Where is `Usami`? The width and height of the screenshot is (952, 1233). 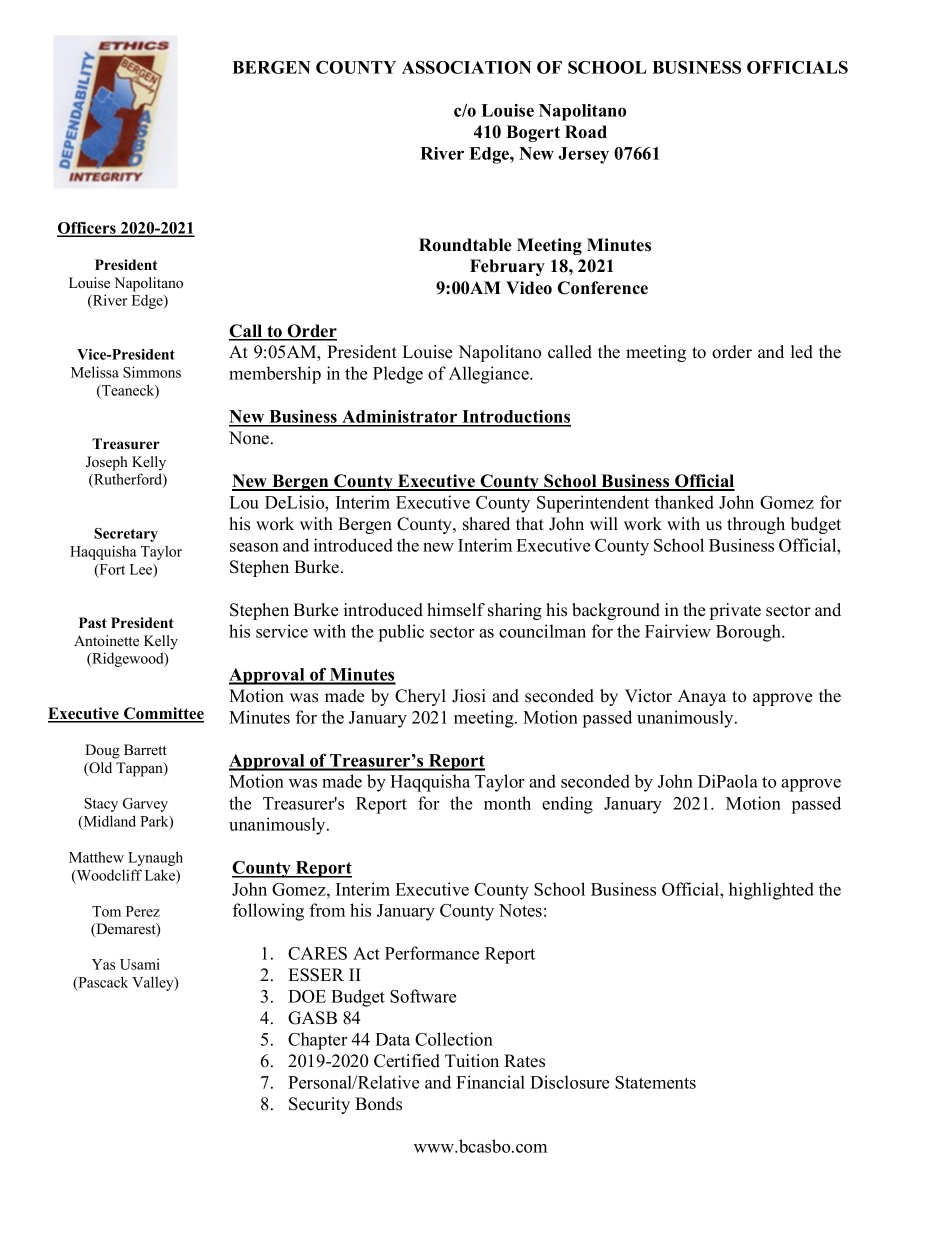 Usami is located at coordinates (140, 964).
